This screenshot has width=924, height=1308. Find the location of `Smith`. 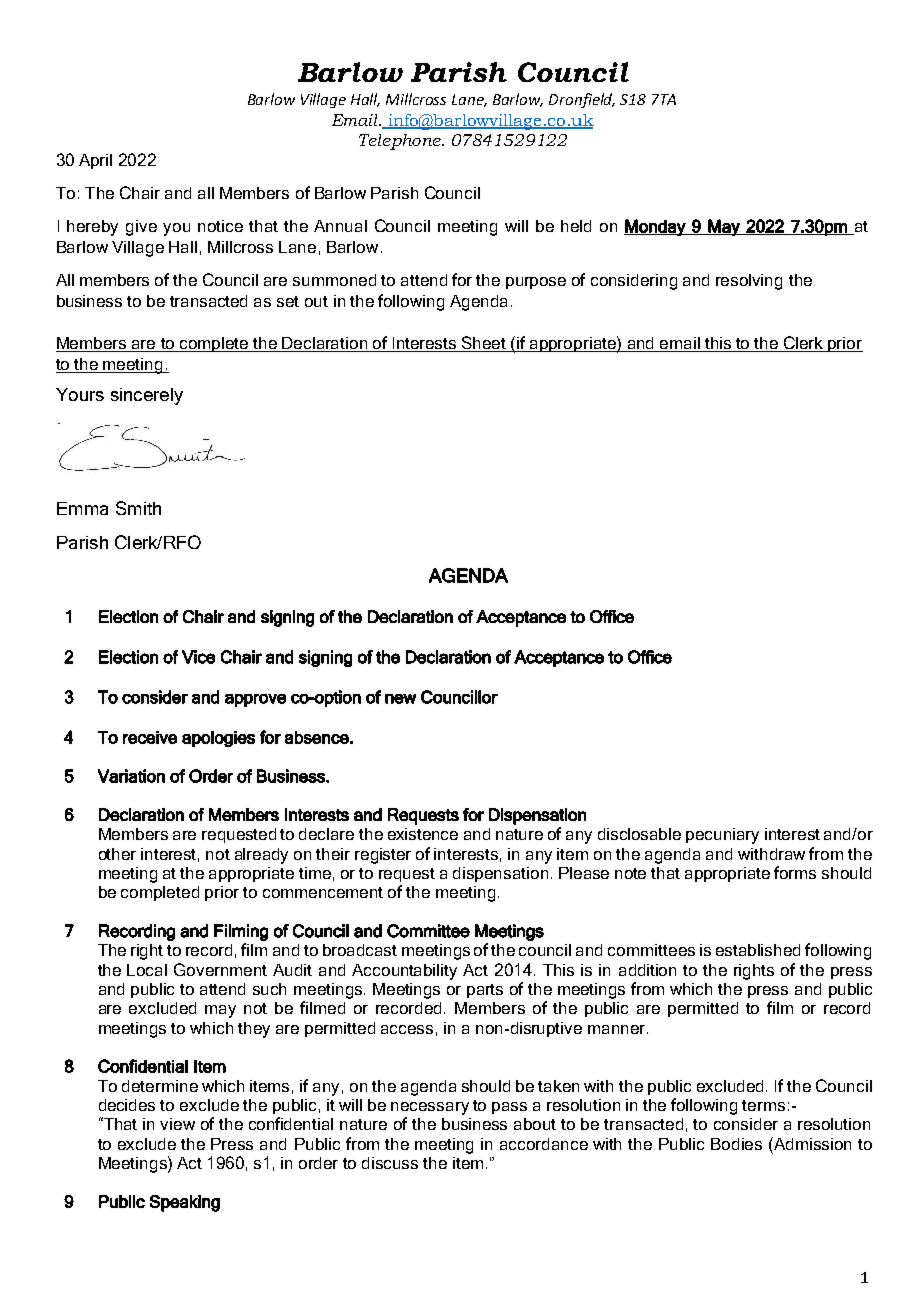

Smith is located at coordinates (138, 508).
